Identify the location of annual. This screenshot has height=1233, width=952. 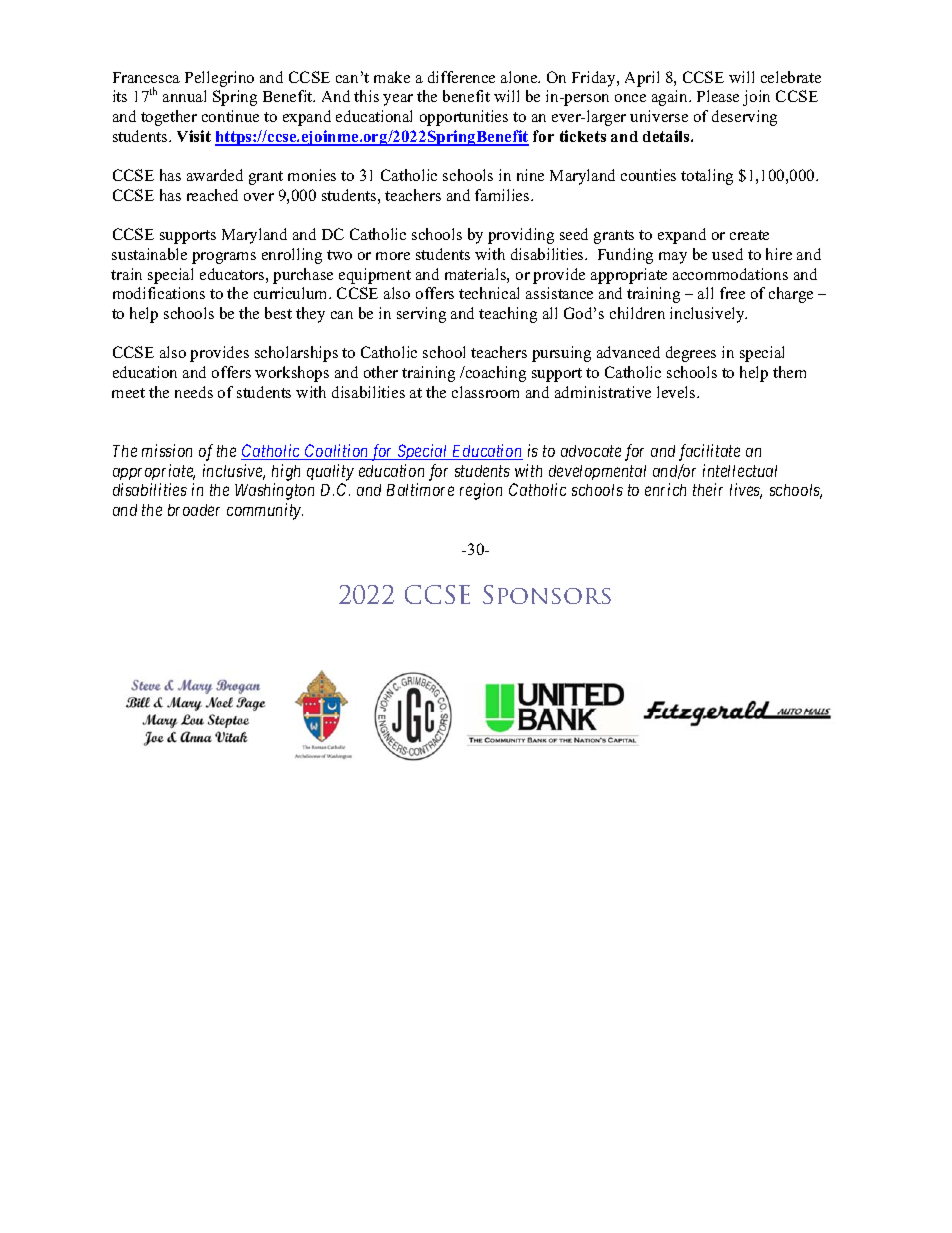
(184, 96).
